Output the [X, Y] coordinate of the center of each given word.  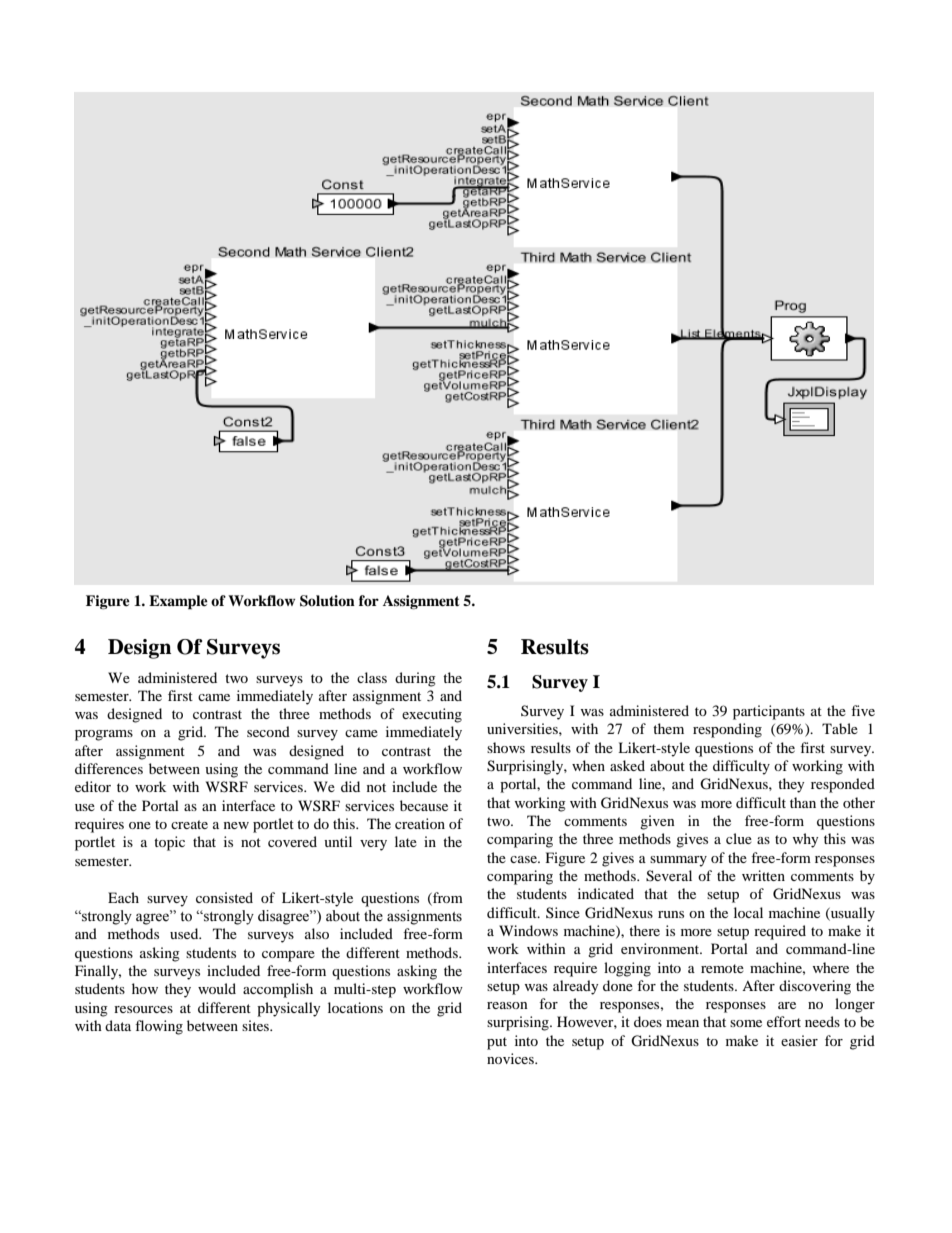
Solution [327, 601]
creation [420, 823]
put [497, 1043]
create [189, 824]
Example [178, 602]
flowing [159, 1027]
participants [769, 712]
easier [799, 1040]
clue [739, 838]
